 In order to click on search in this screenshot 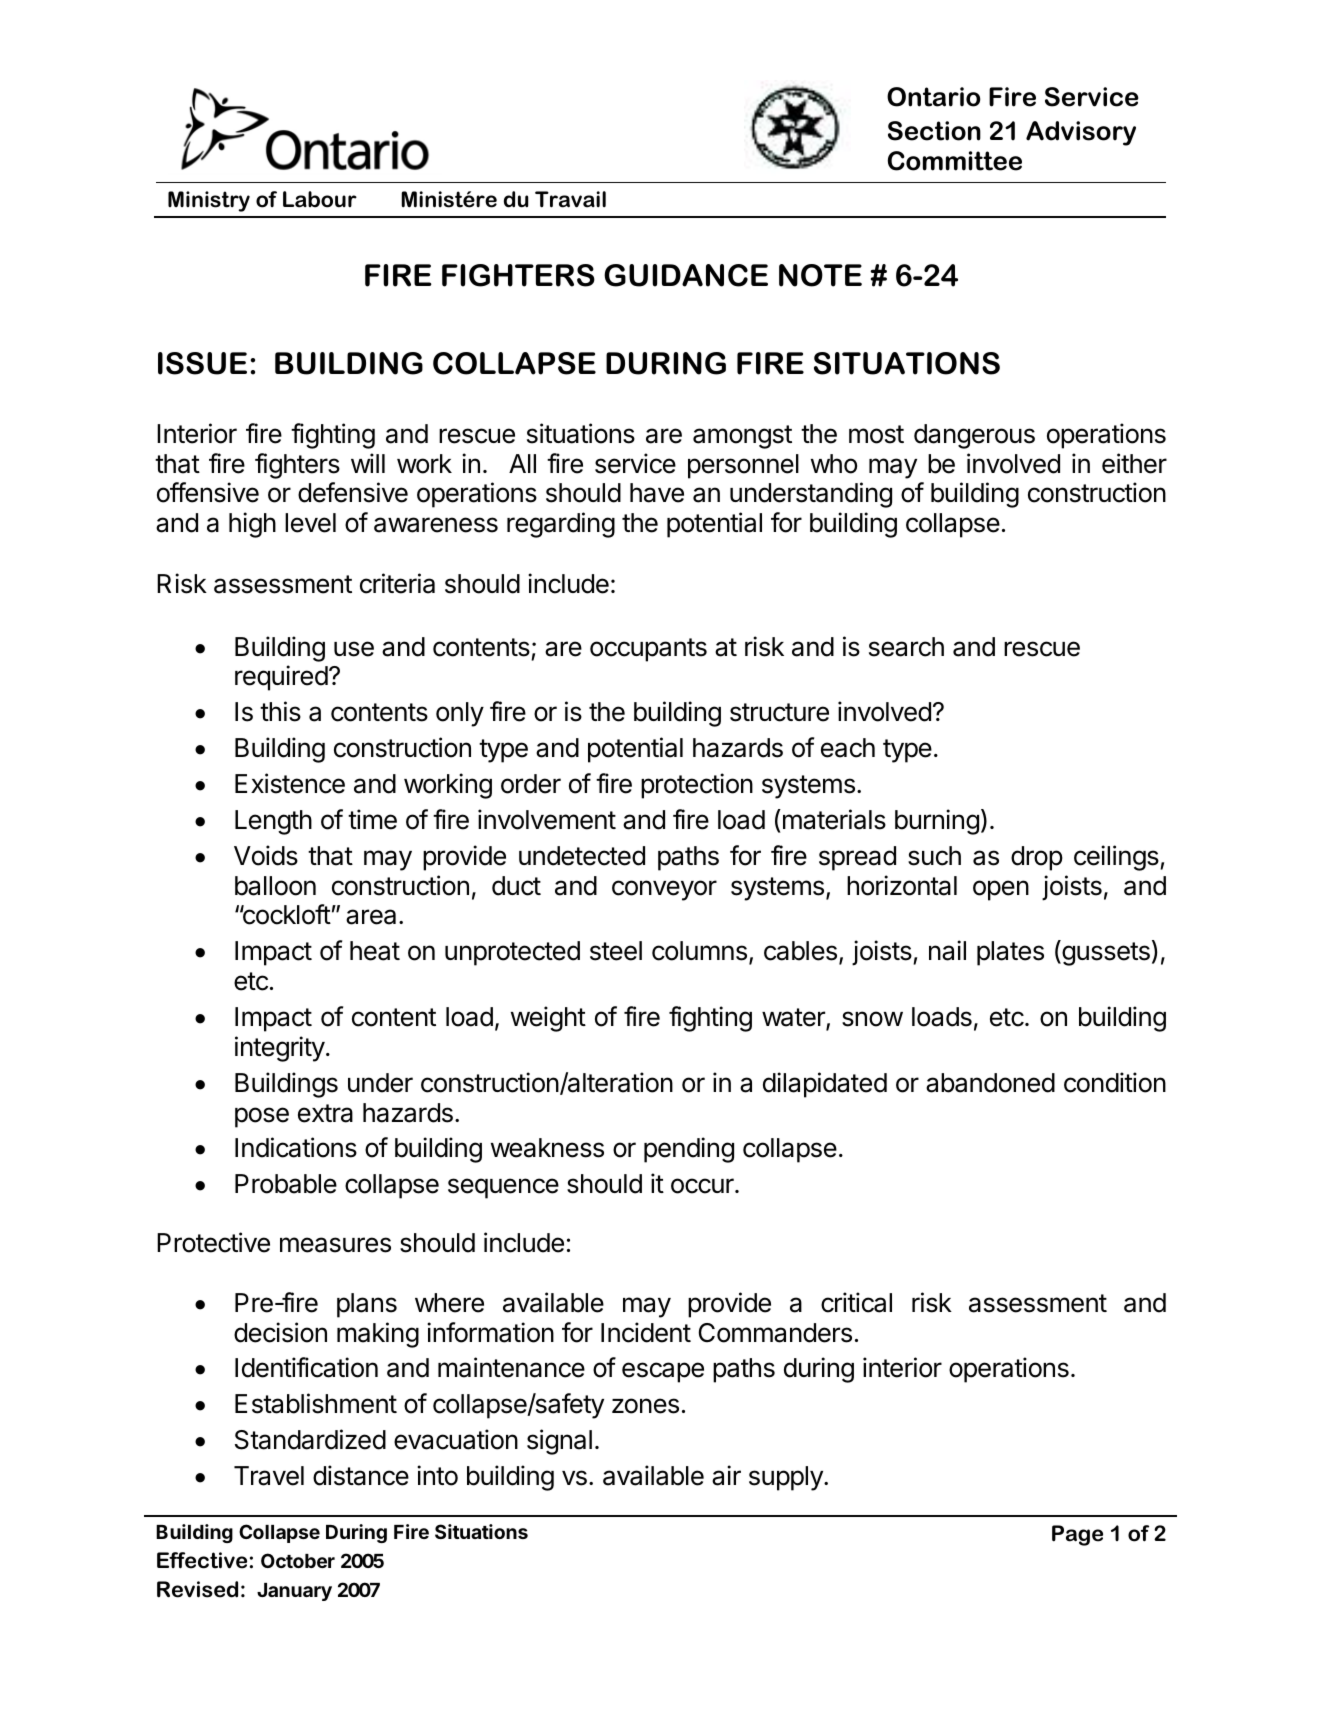, I will do `click(906, 647)`.
